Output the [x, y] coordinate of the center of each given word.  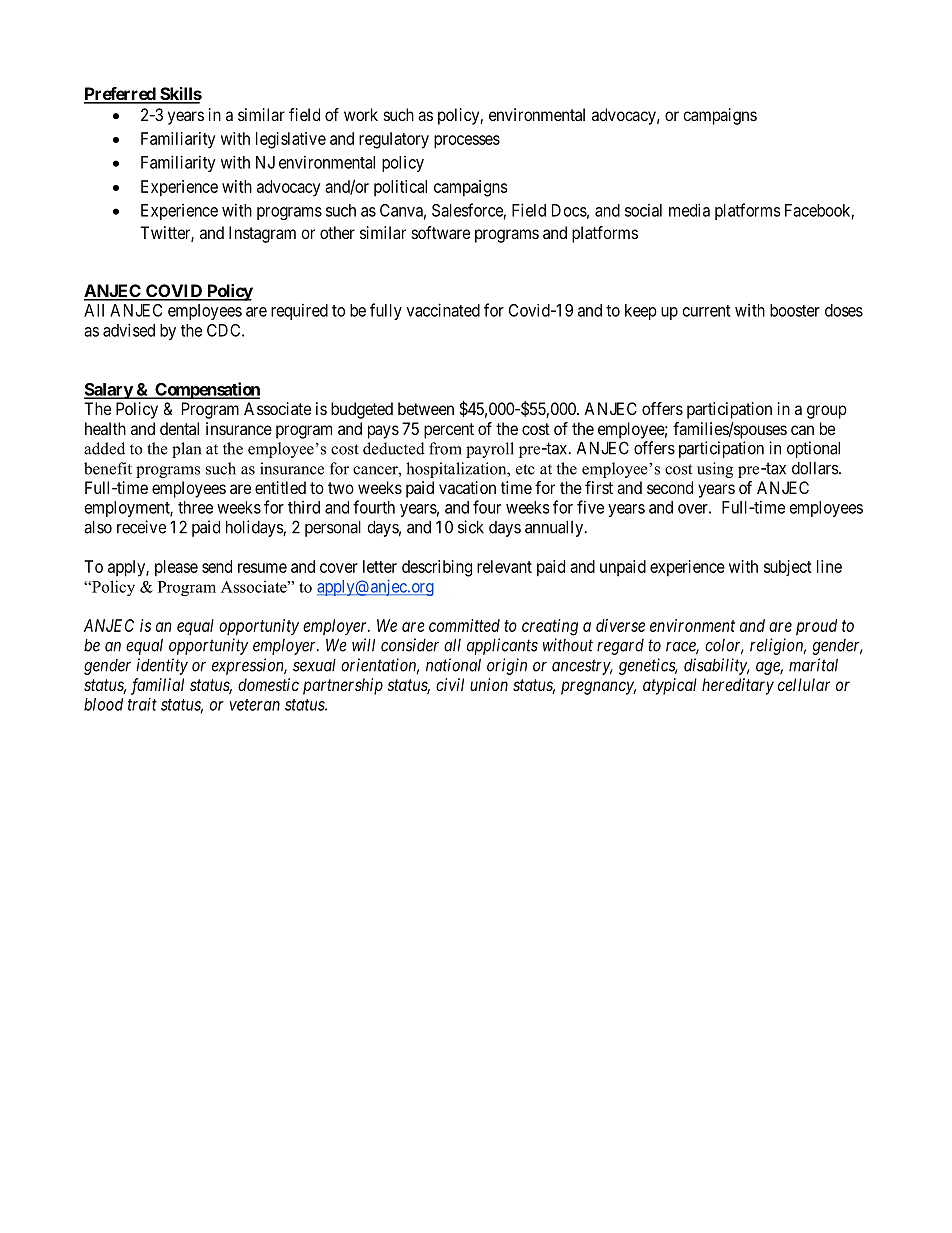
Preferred [120, 95]
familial [157, 686]
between [426, 408]
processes [467, 142]
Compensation [206, 390]
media [689, 210]
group [827, 412]
